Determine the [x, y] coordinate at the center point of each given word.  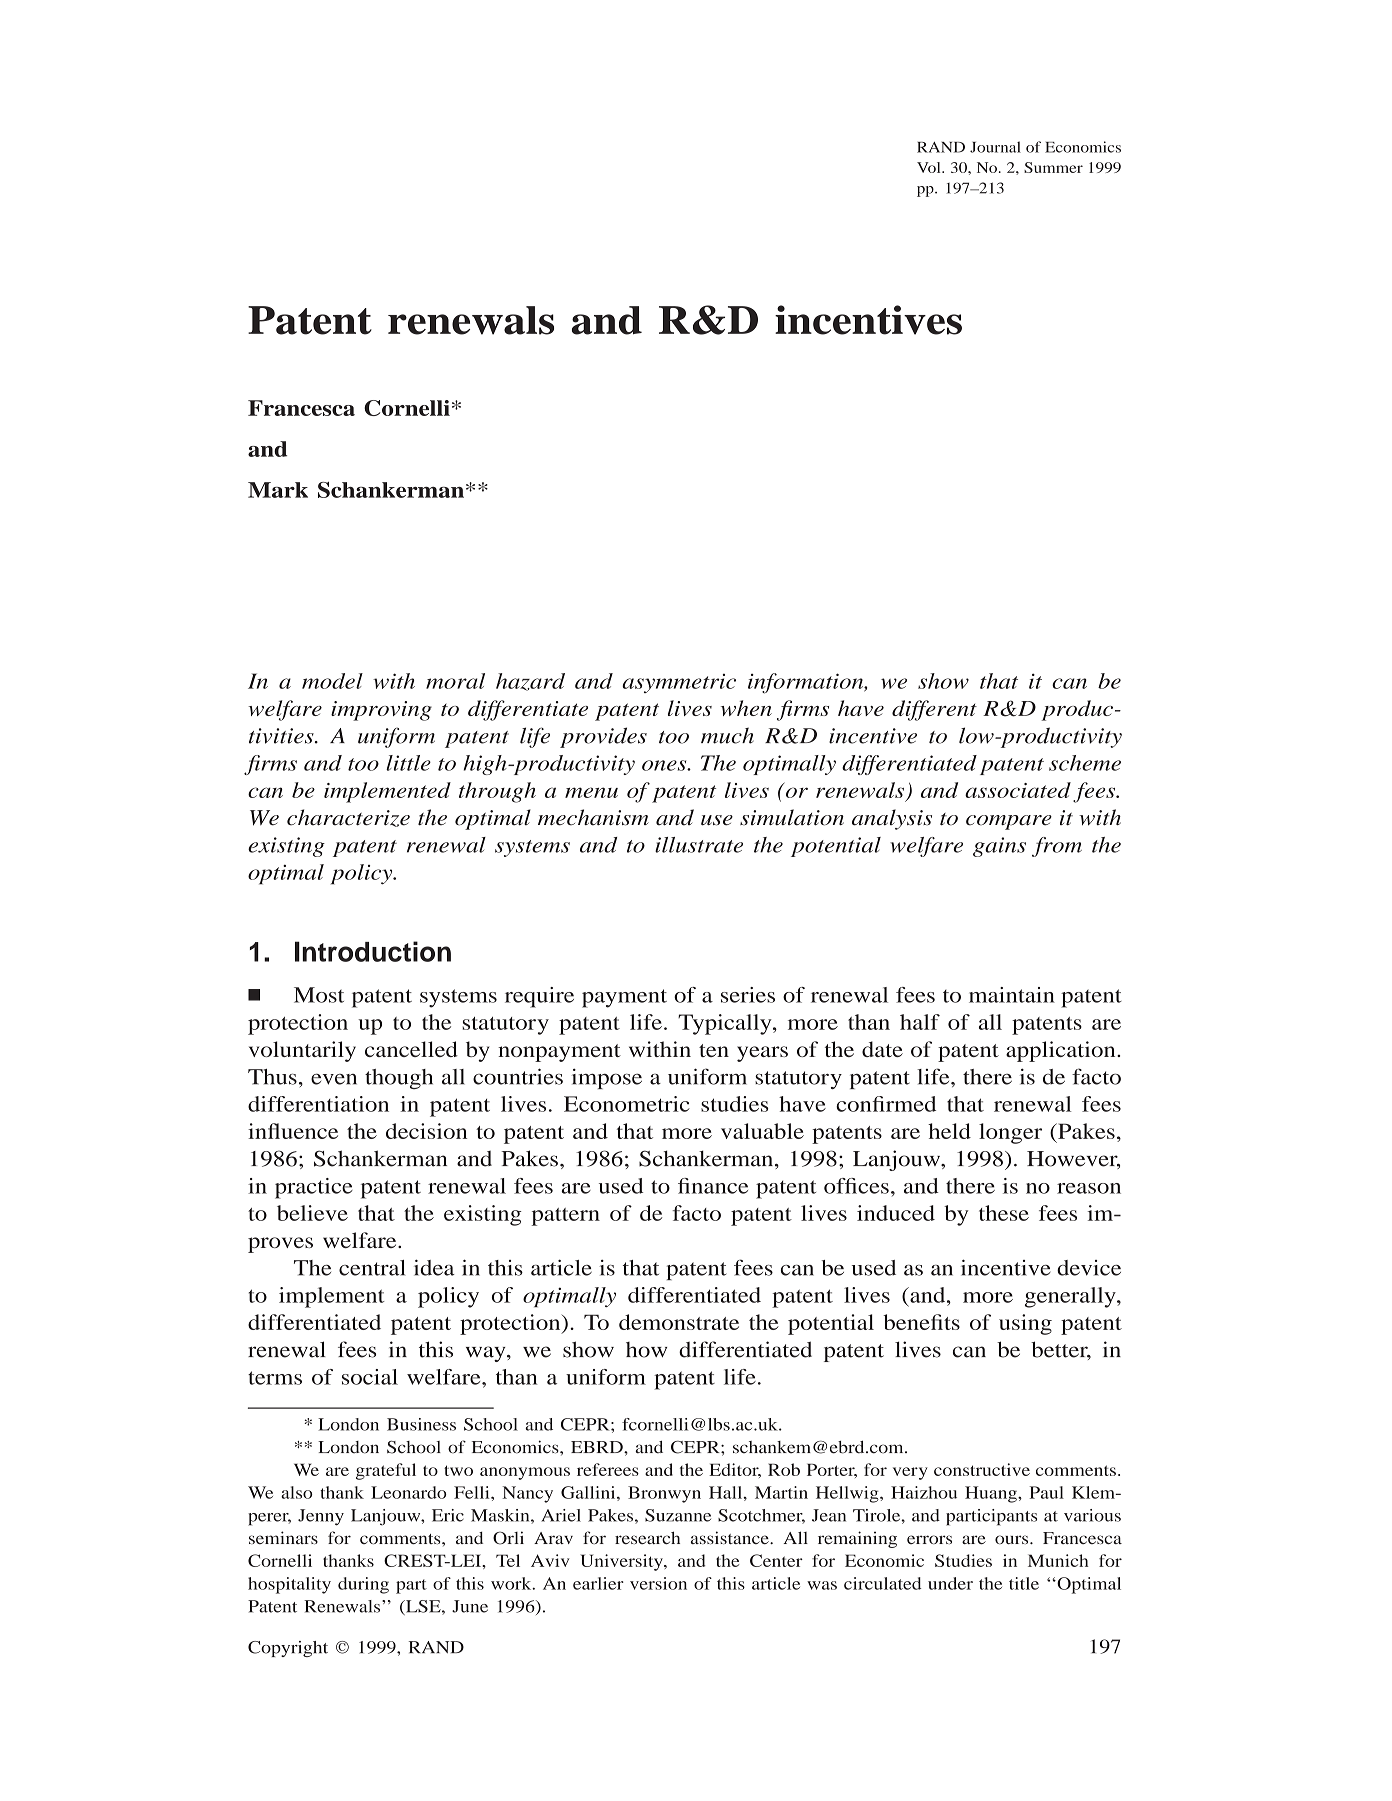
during [363, 1585]
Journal [995, 147]
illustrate [699, 845]
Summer [1053, 167]
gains [999, 847]
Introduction [373, 951]
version [658, 1583]
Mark [278, 490]
